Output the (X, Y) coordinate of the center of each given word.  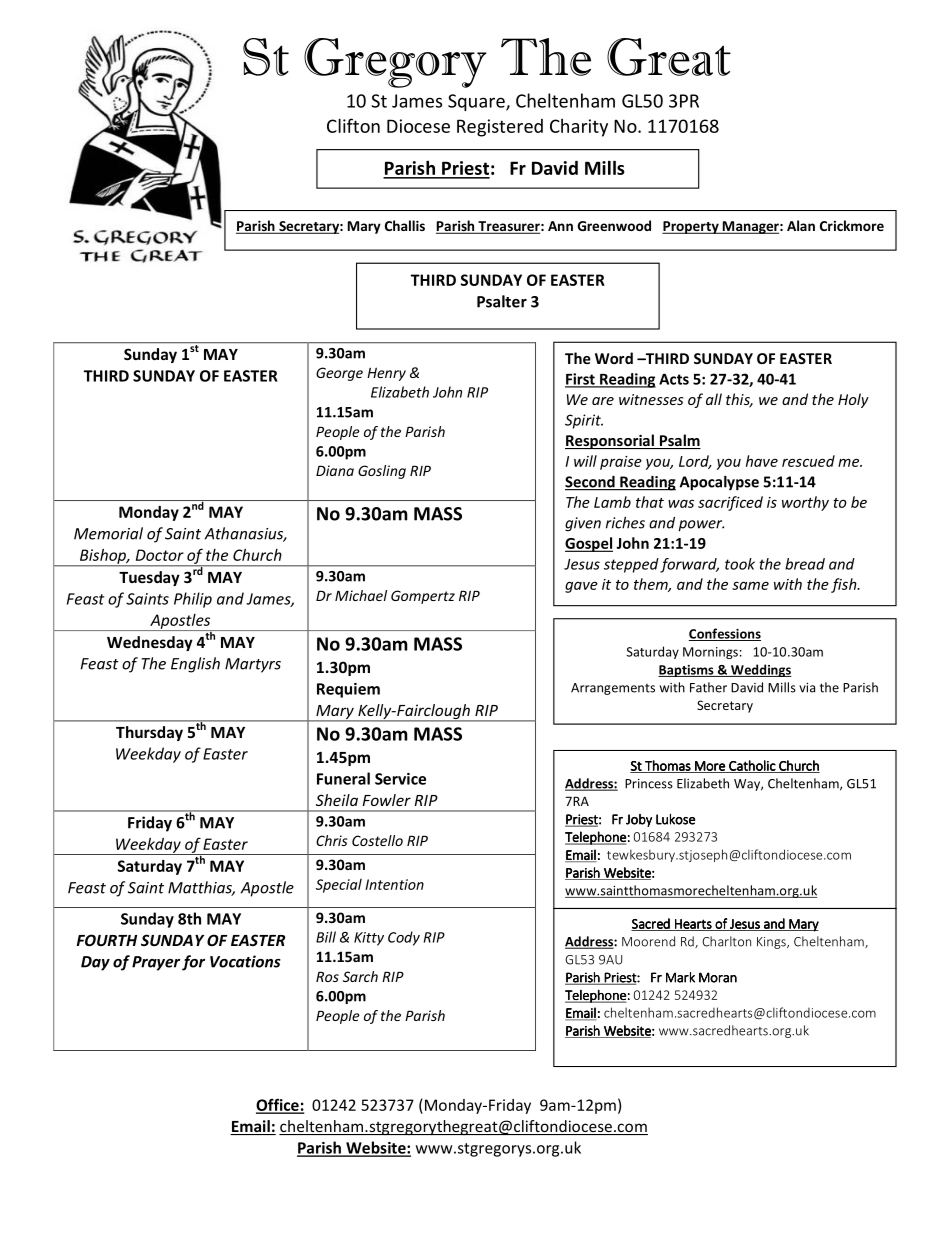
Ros (327, 976)
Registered (500, 128)
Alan (801, 225)
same (750, 585)
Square (477, 102)
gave (581, 587)
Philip (193, 600)
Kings (772, 943)
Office (278, 1105)
